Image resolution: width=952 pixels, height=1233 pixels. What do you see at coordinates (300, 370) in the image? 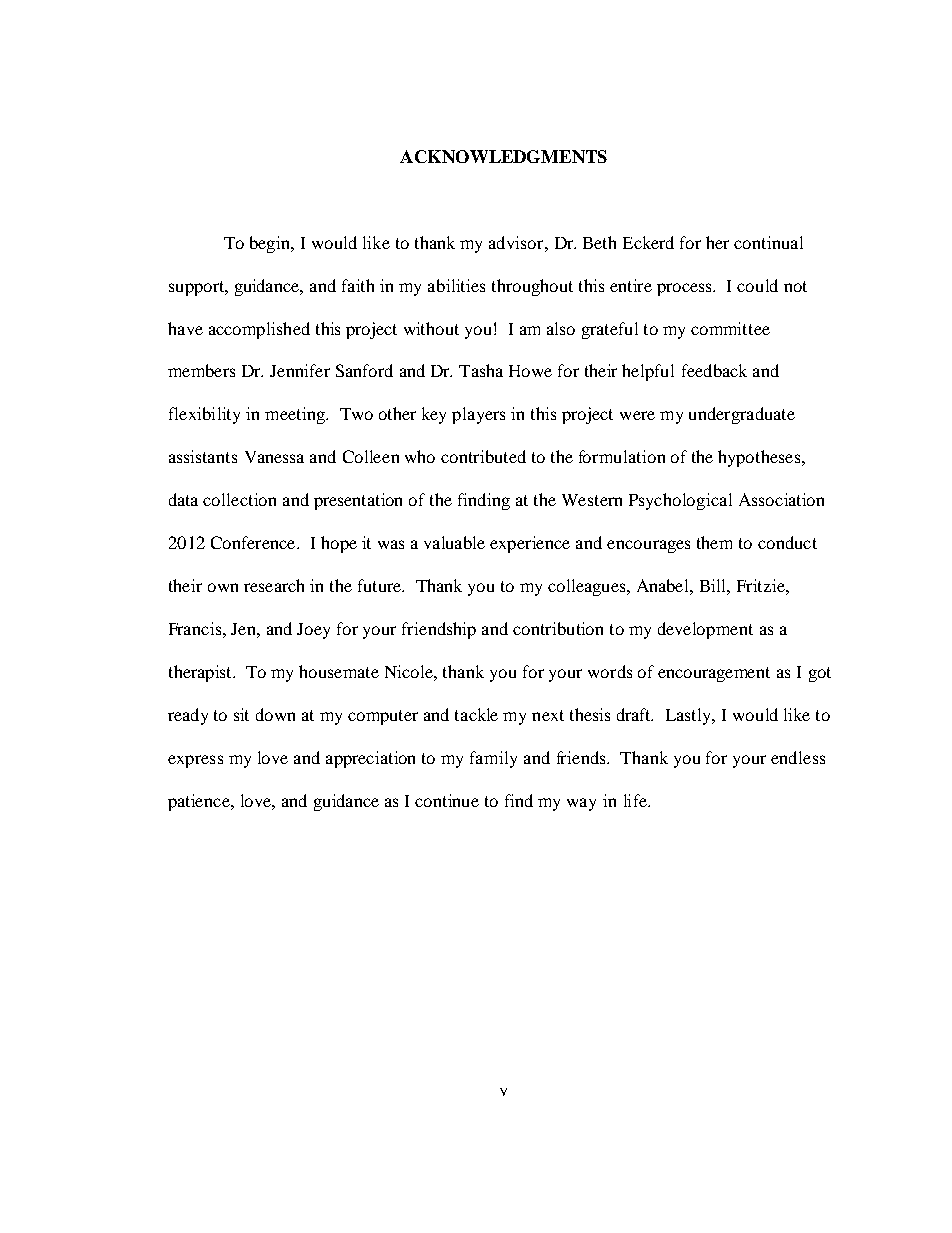
I see `Jennifer` at bounding box center [300, 370].
